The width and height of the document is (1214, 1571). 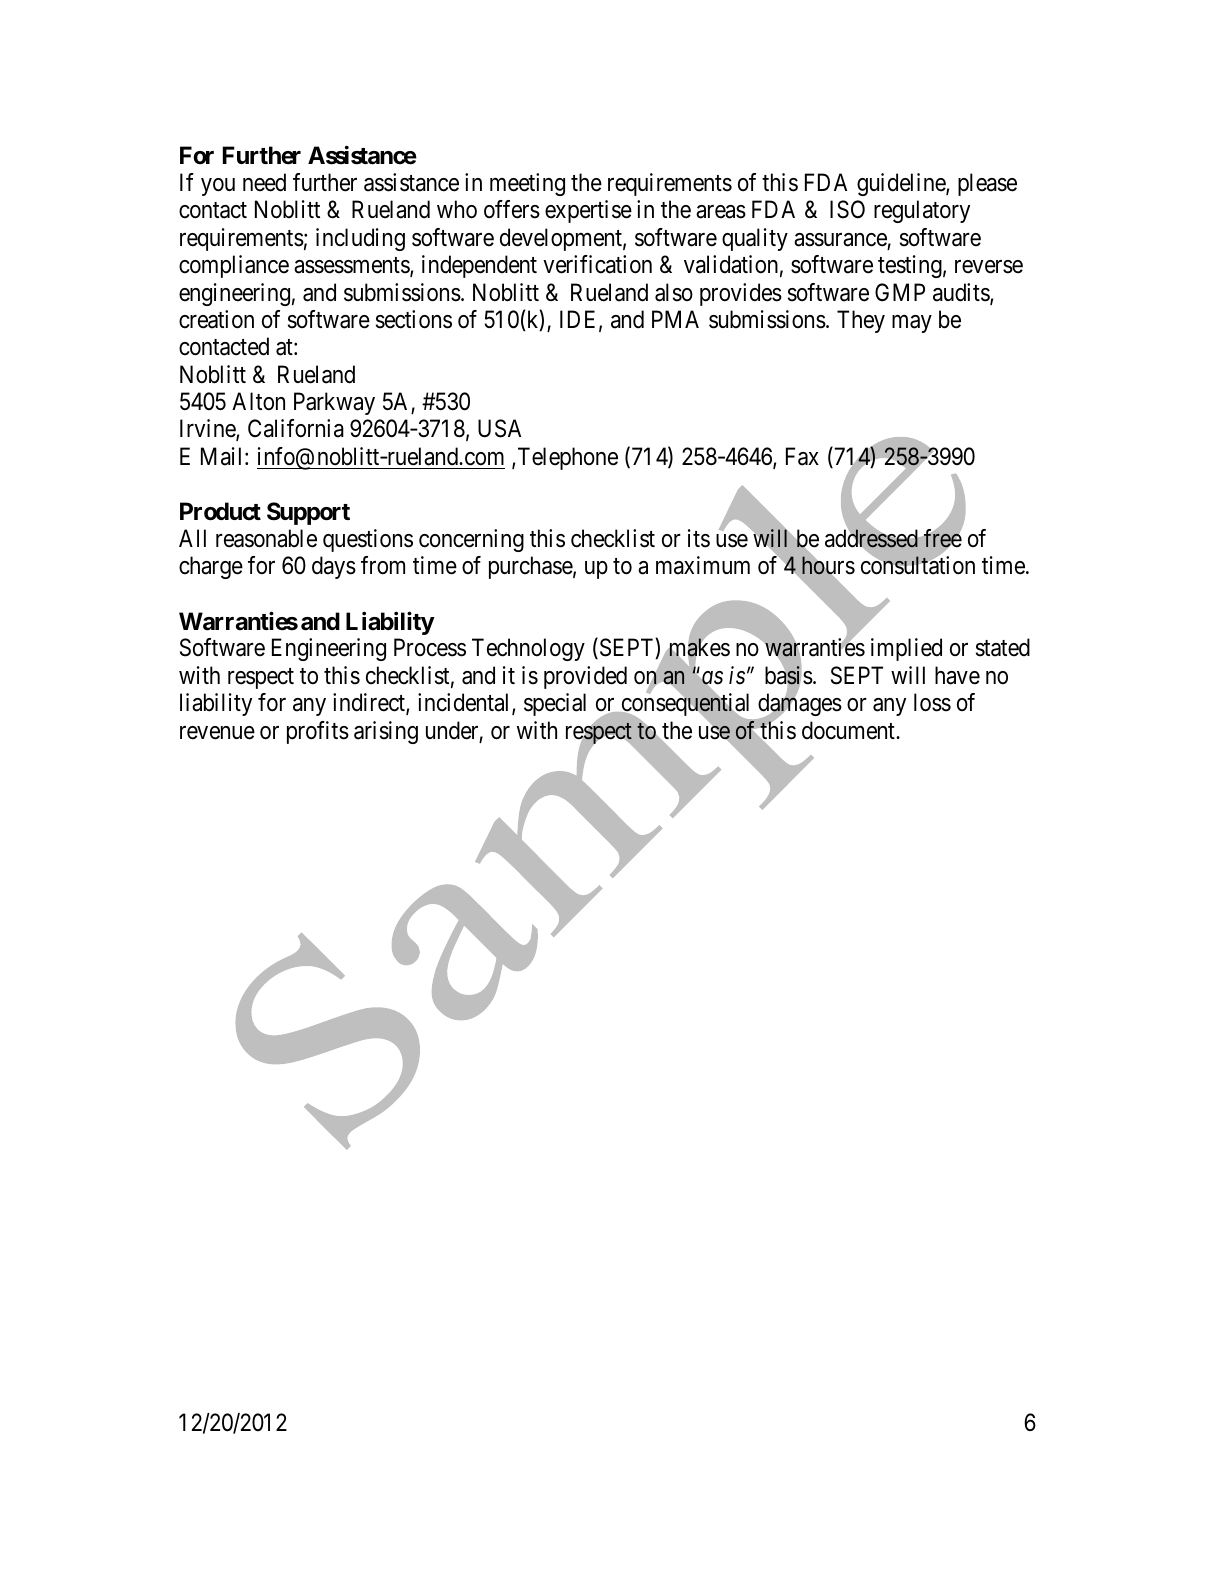 I want to click on expertise, so click(x=588, y=211).
